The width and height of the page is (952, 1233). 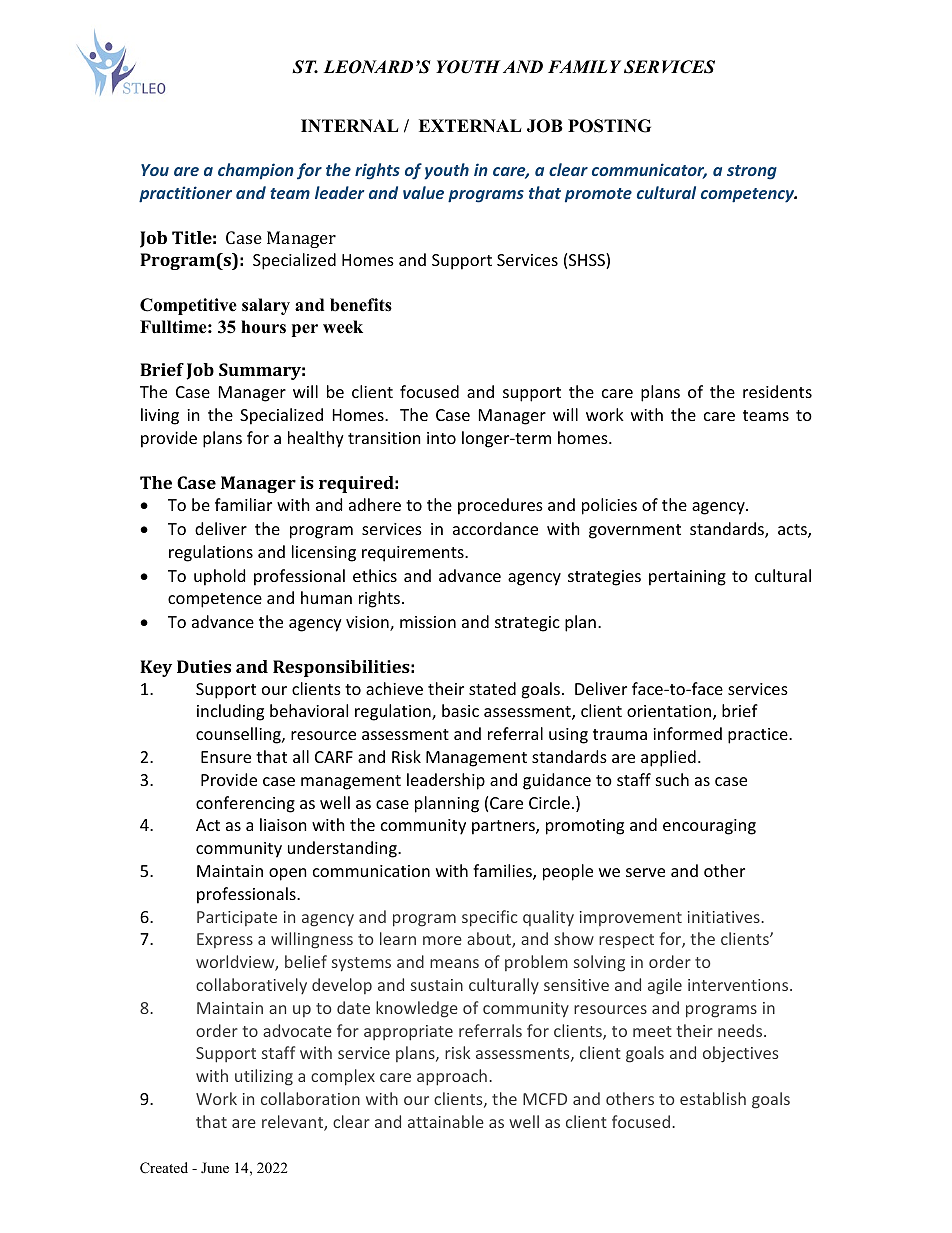 What do you see at coordinates (687, 578) in the page?
I see `pertaining` at bounding box center [687, 578].
